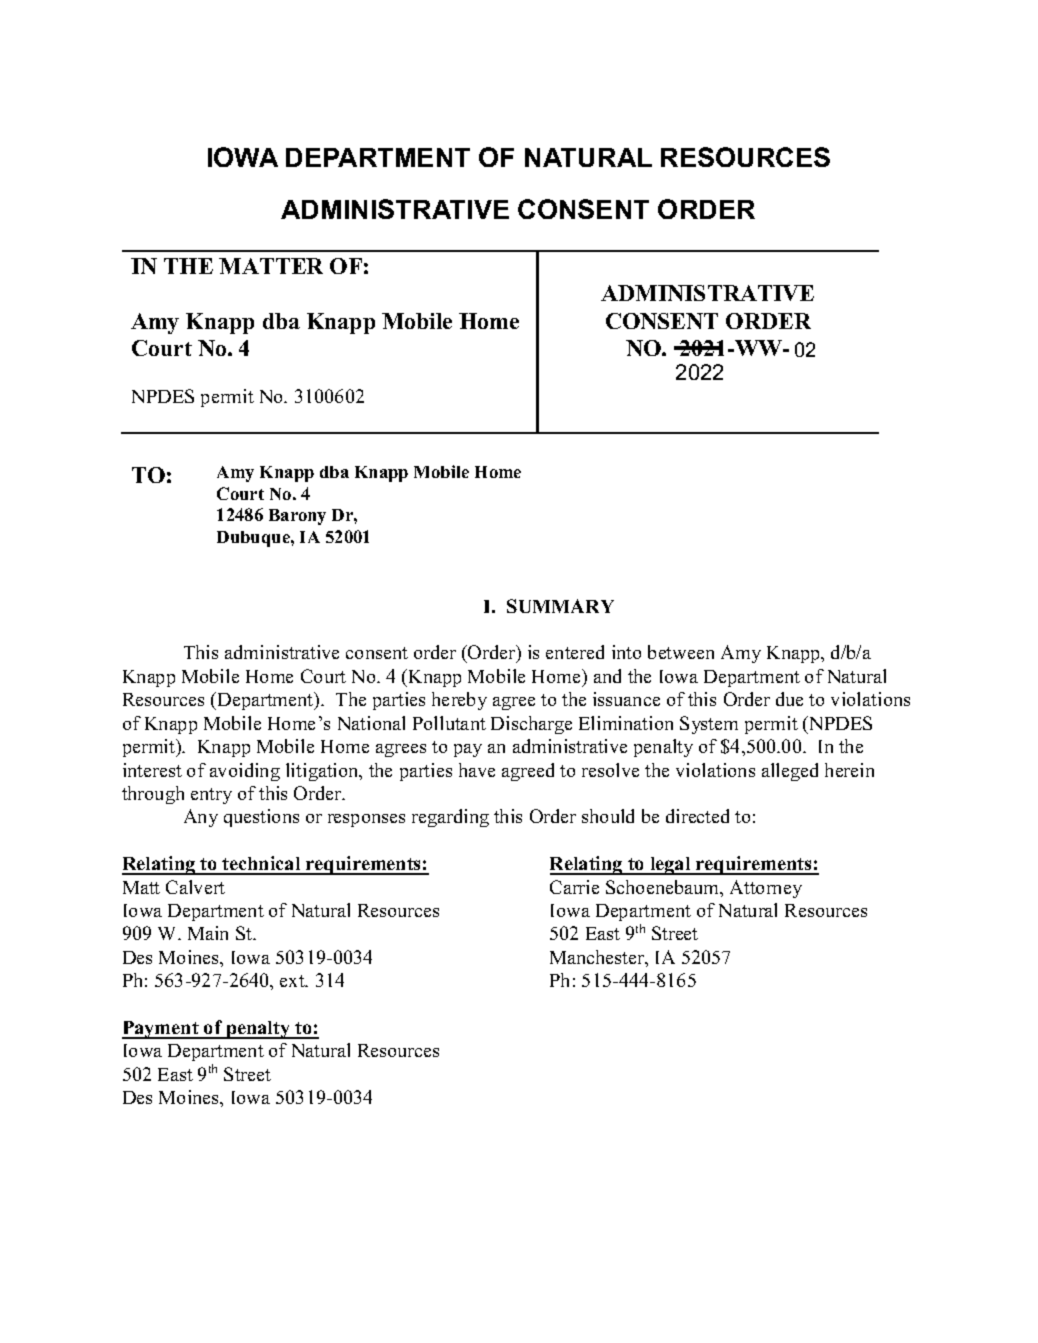 The width and height of the page is (1038, 1343). What do you see at coordinates (254, 539) in the page?
I see `Dubuque` at bounding box center [254, 539].
